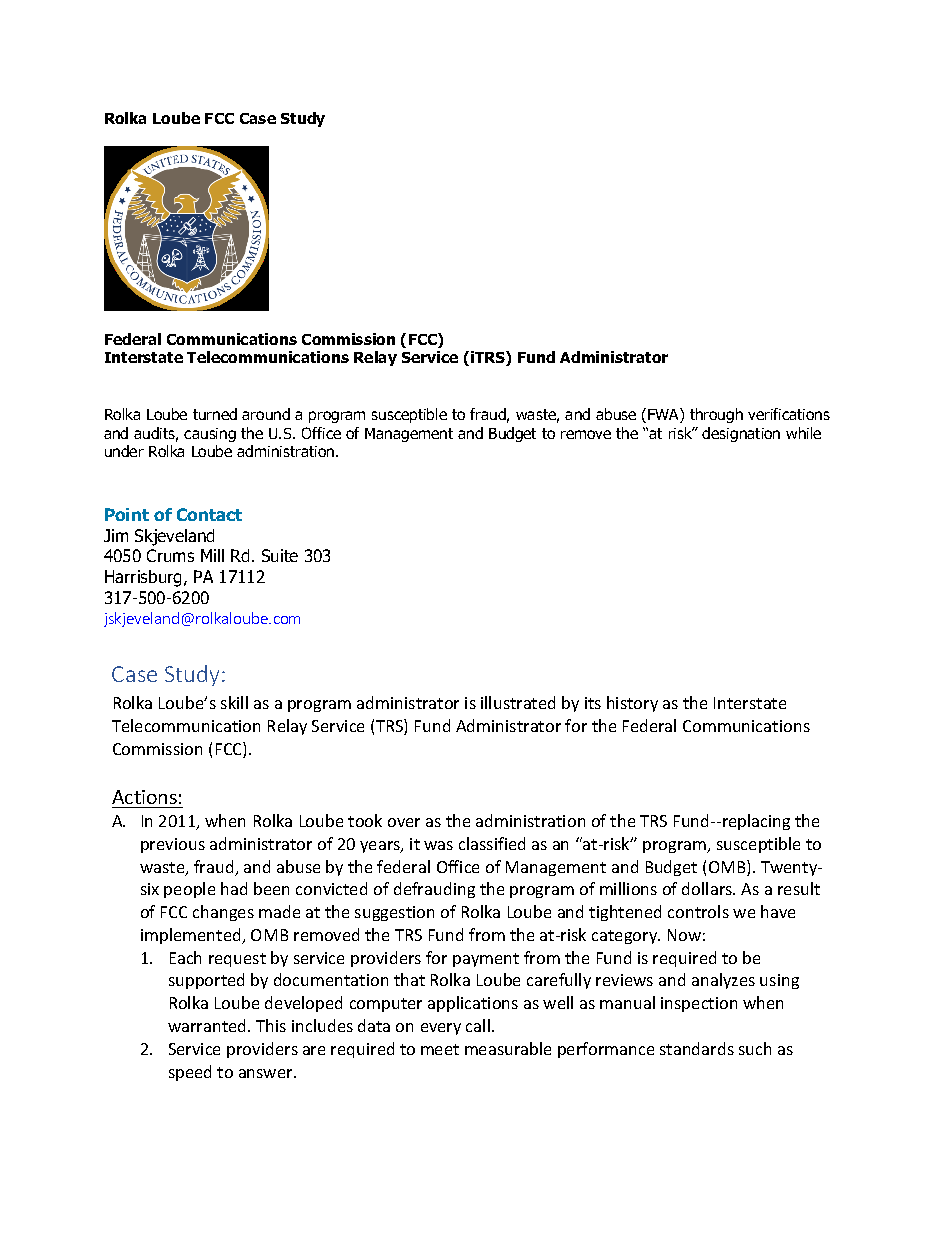 The height and width of the page is (1233, 952). Describe the element at coordinates (440, 1049) in the page. I see `meet` at that location.
